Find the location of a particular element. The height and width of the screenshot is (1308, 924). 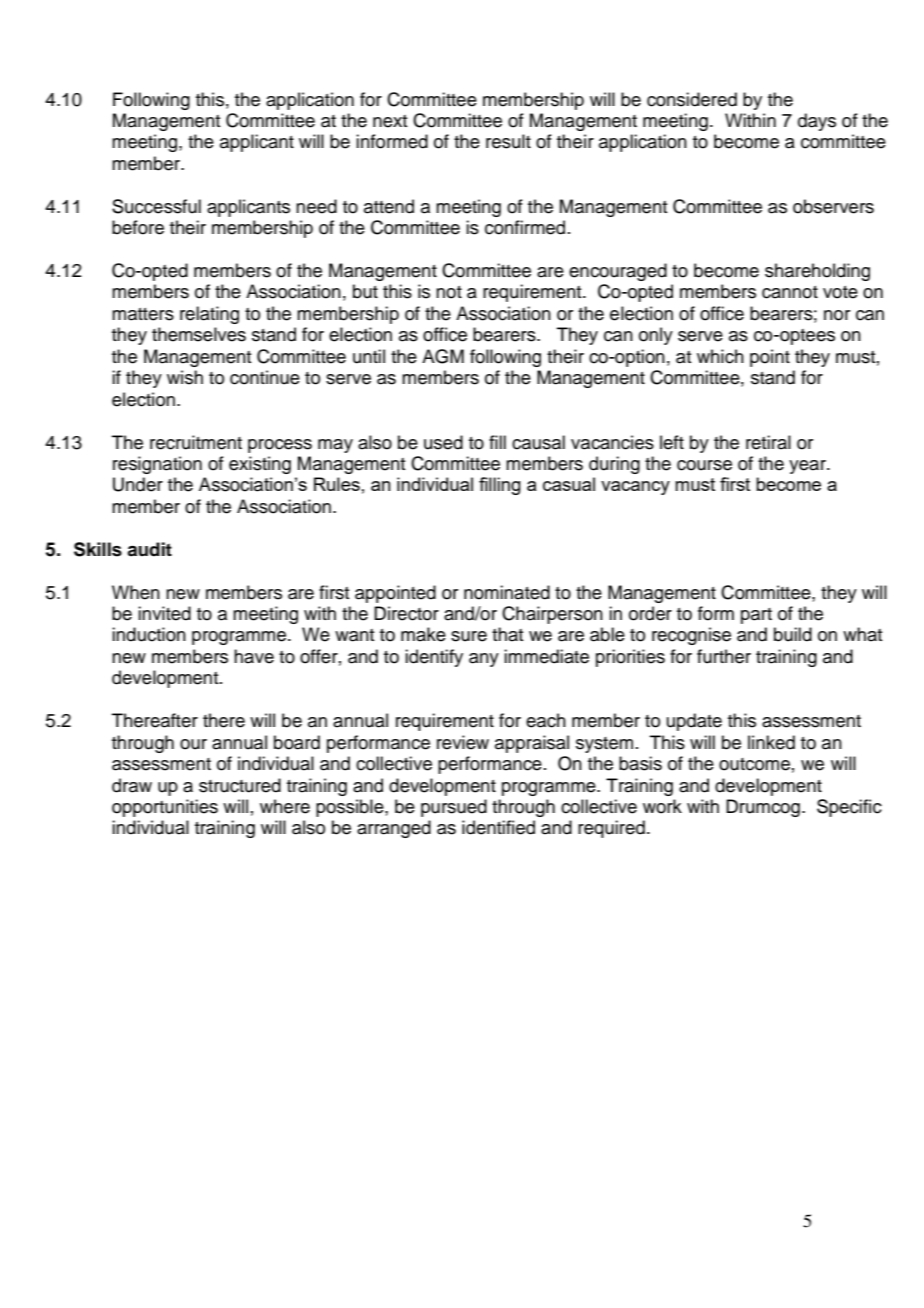

used is located at coordinates (443, 442).
